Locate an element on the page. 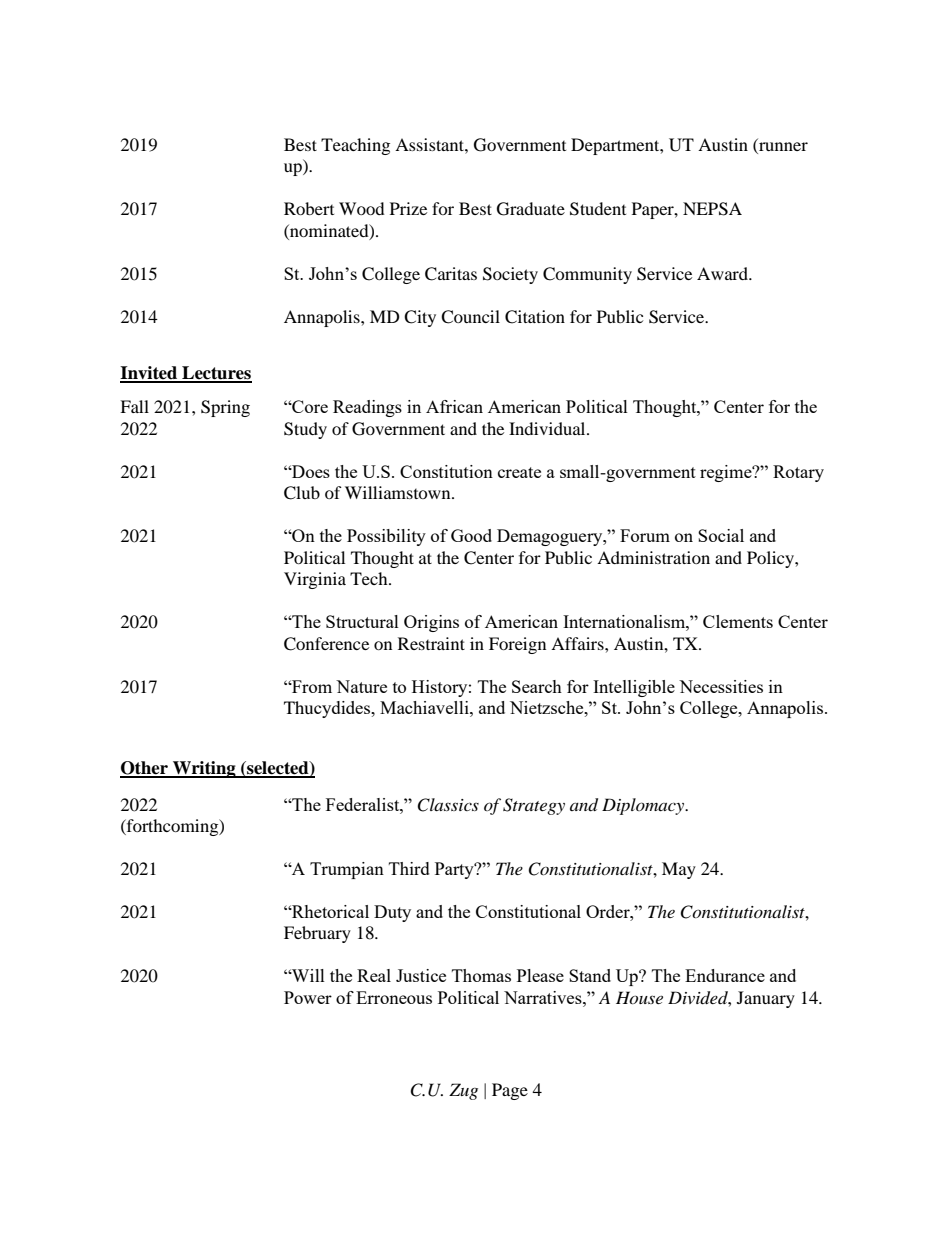  regime is located at coordinates (727, 473).
